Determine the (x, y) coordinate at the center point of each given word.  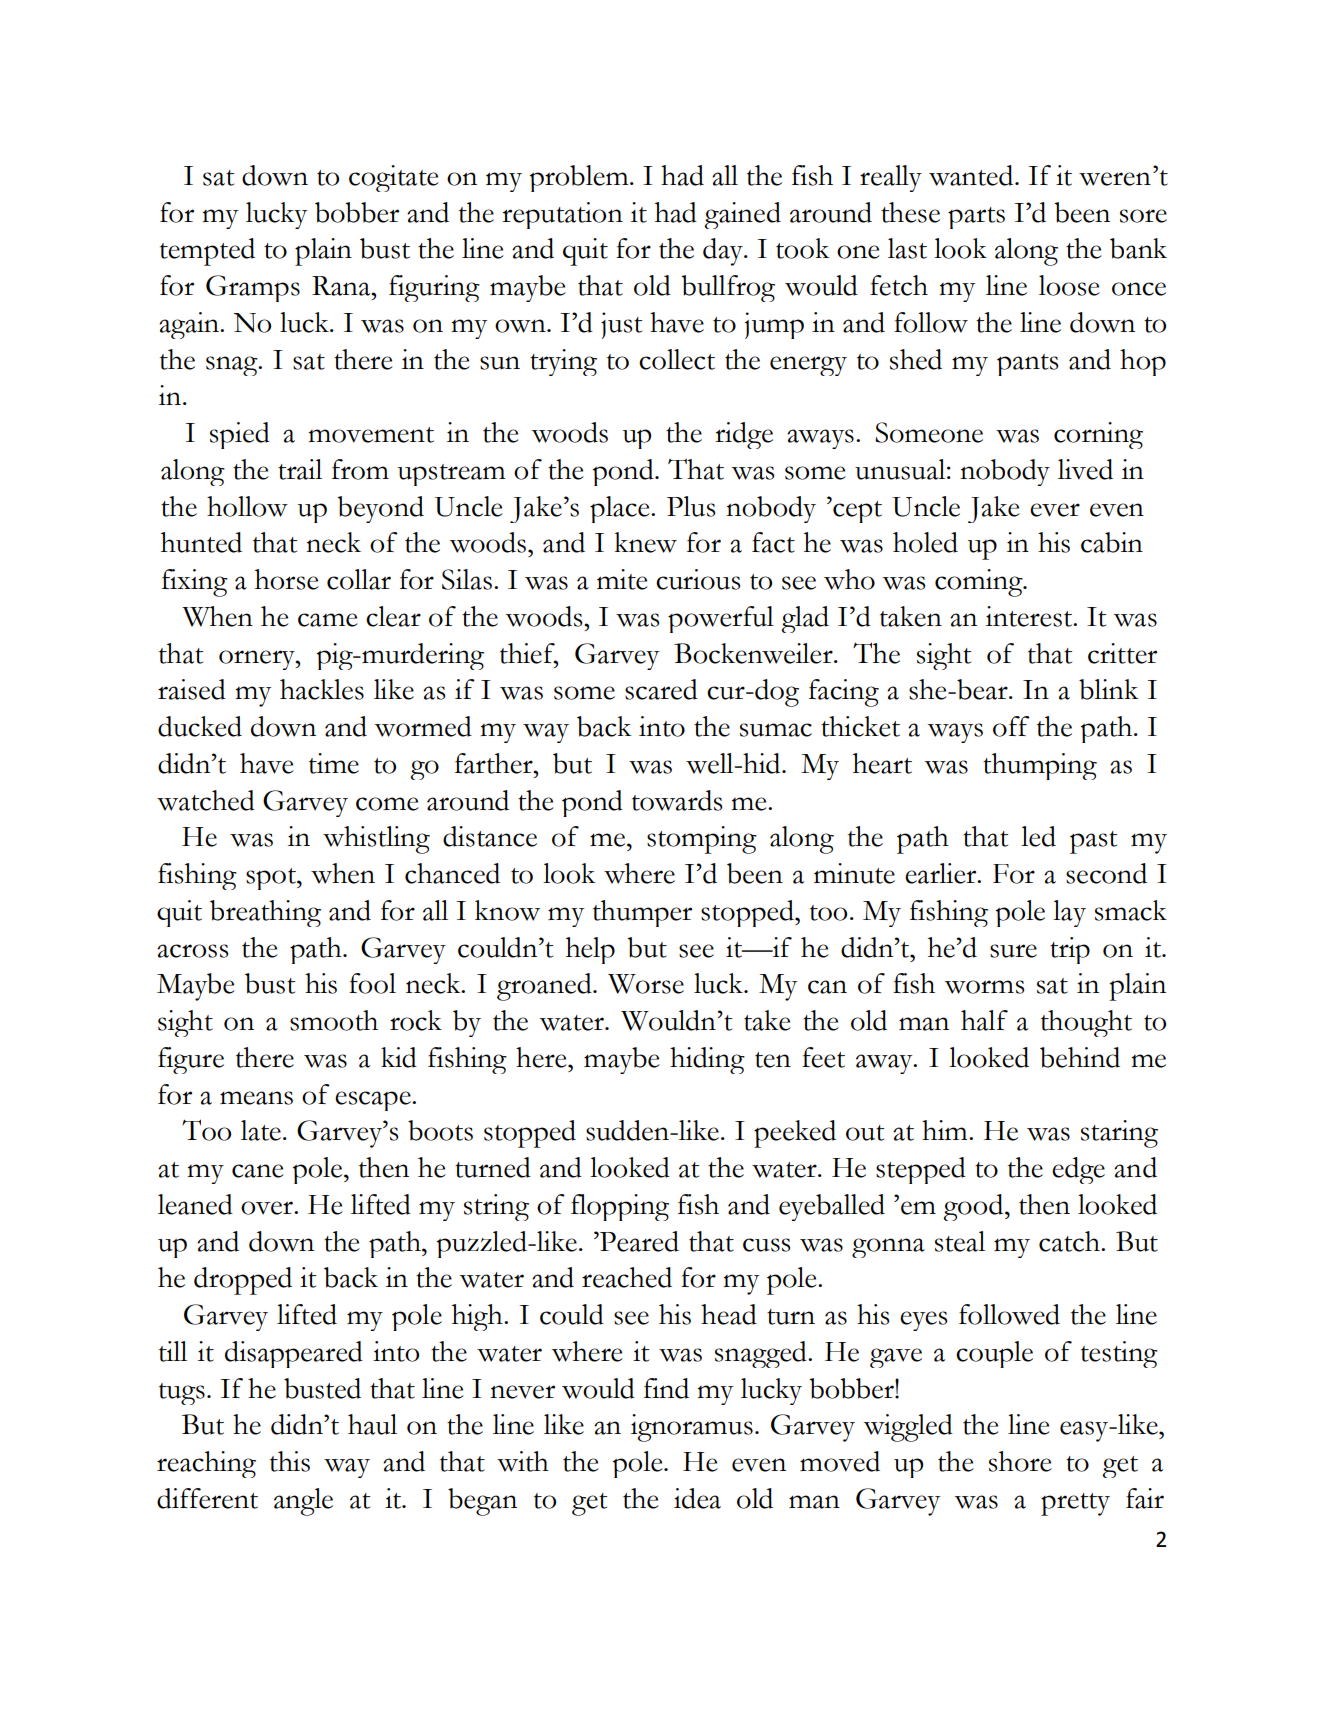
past (1093, 842)
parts (976, 218)
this (290, 1461)
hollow (247, 506)
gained (742, 215)
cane (258, 1171)
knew (646, 542)
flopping (620, 1207)
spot (272, 879)
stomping (702, 840)
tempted (207, 252)
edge (1078, 1170)
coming (980, 583)
